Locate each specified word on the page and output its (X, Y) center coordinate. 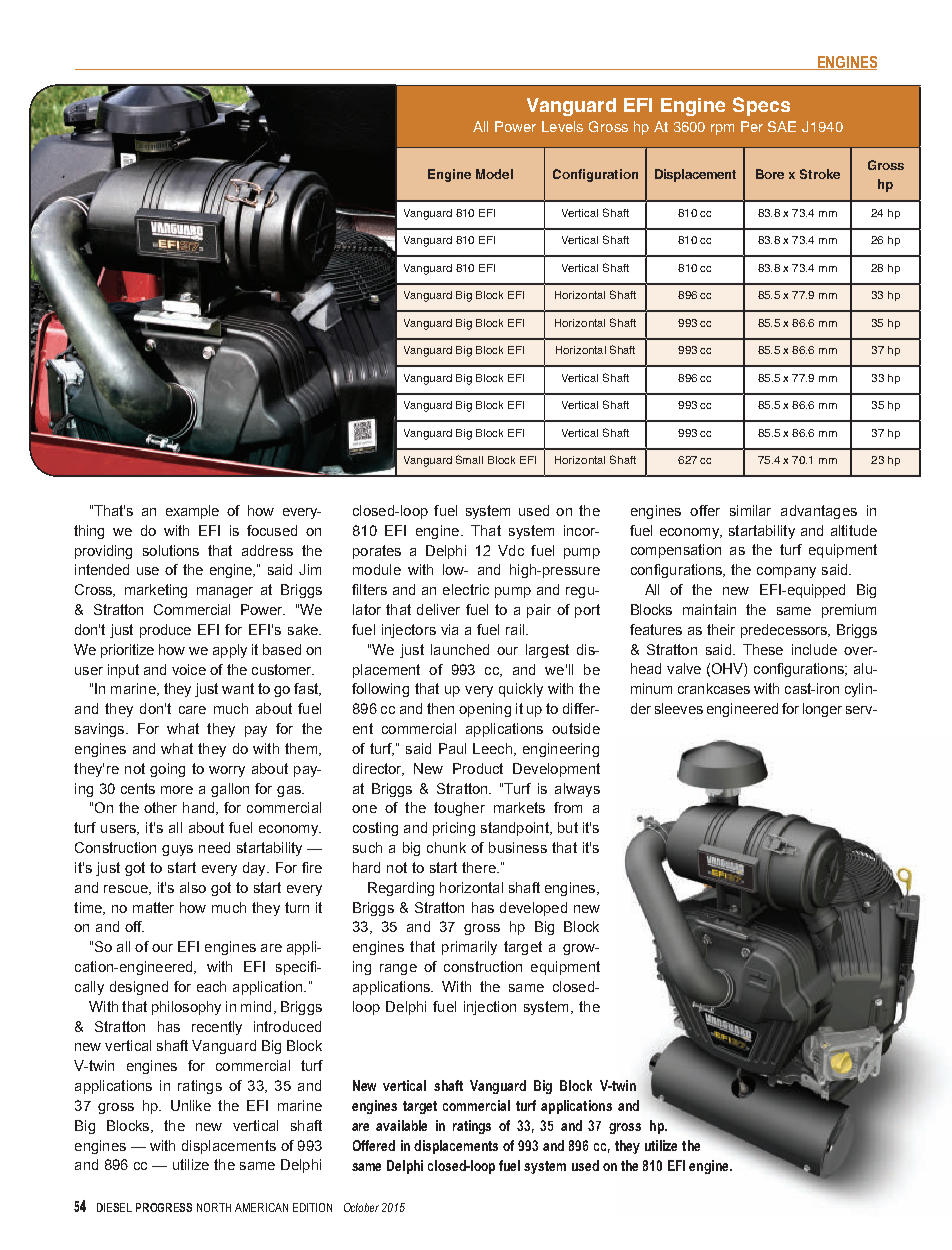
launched (460, 649)
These (763, 649)
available (401, 1125)
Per (752, 126)
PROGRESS (164, 1207)
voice (189, 669)
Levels (562, 126)
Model (494, 174)
